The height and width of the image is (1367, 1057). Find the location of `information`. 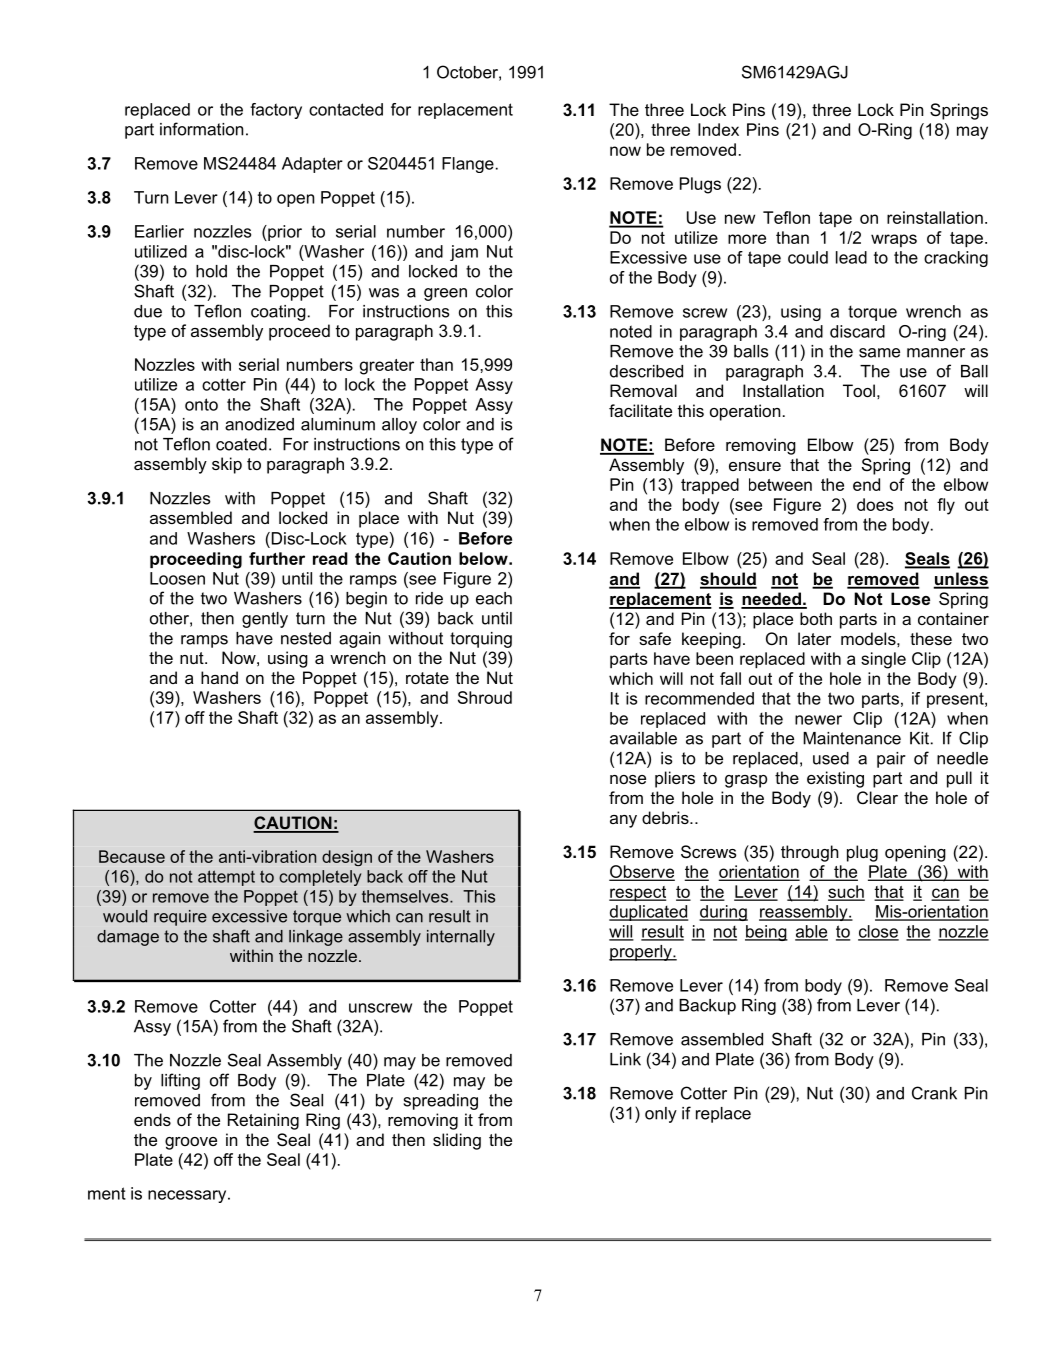

information is located at coordinates (201, 129).
